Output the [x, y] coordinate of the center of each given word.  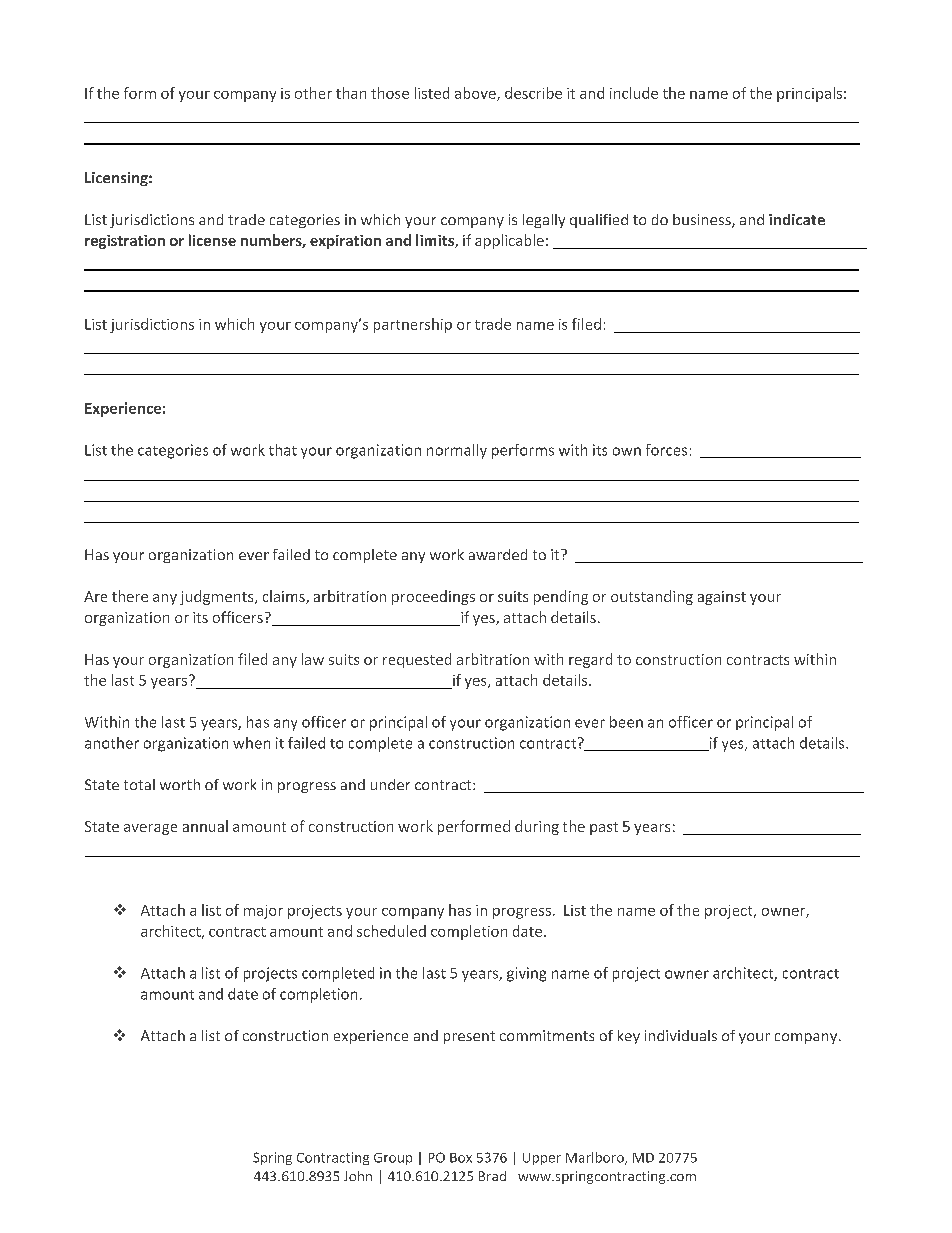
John [358, 1176]
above [476, 94]
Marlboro [596, 1158]
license [212, 240]
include [634, 93]
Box [461, 1158]
